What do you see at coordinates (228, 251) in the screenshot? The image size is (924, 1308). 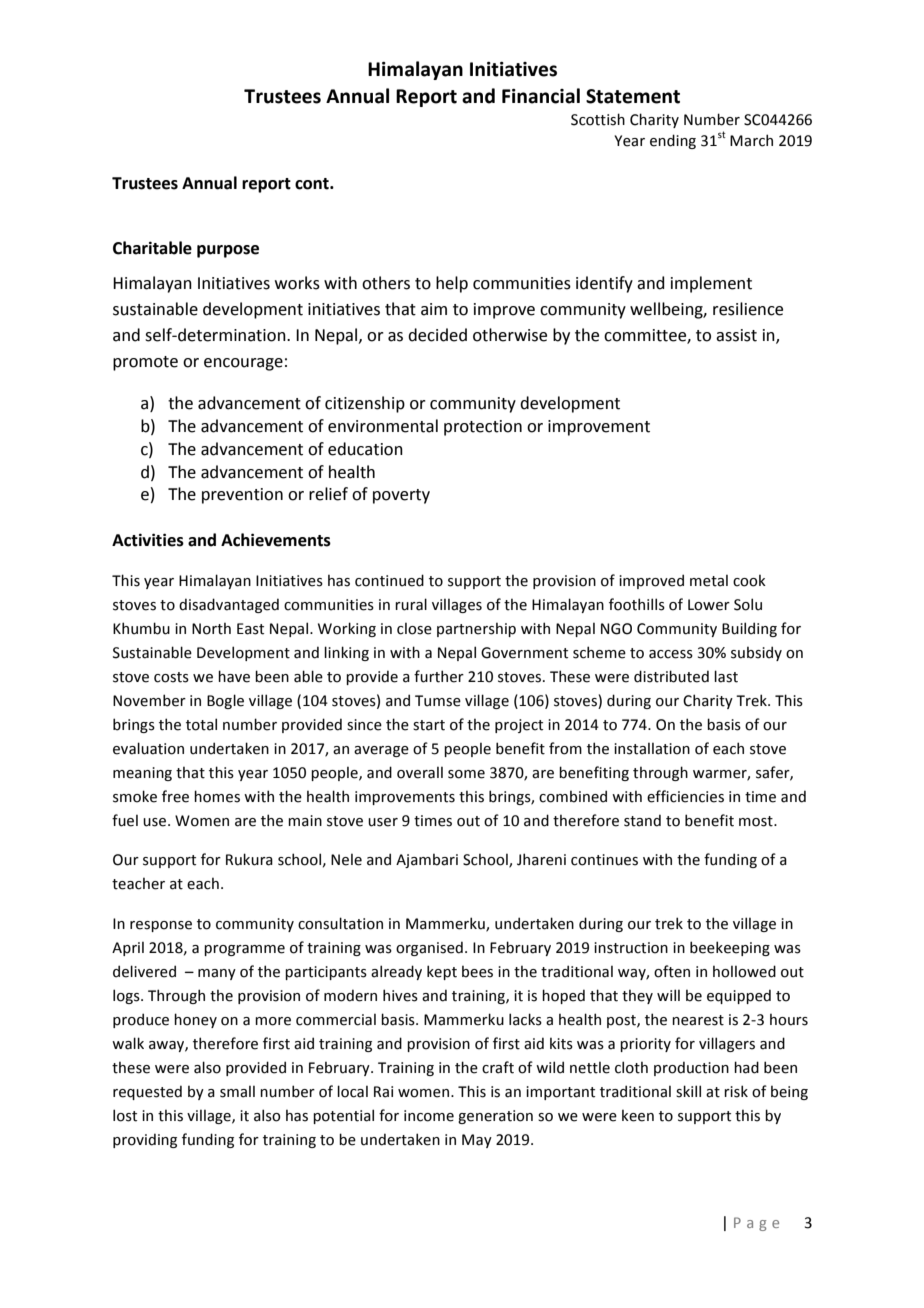 I see `purpose` at bounding box center [228, 251].
